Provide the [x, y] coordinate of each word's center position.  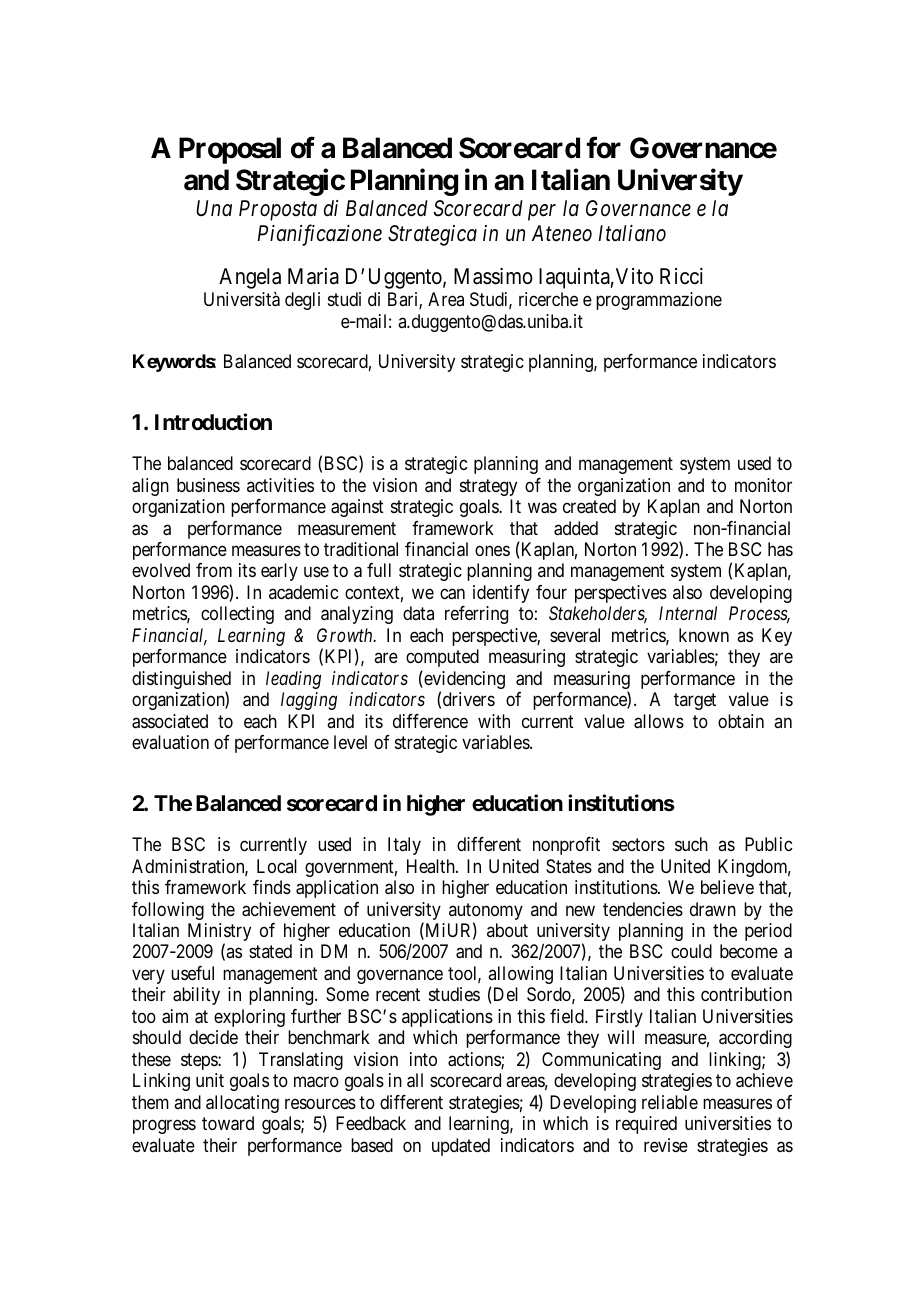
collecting [237, 615]
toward [228, 1123]
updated [461, 1147]
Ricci [681, 276]
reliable [670, 1102]
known [704, 635]
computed [442, 658]
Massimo [493, 276]
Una [214, 208]
